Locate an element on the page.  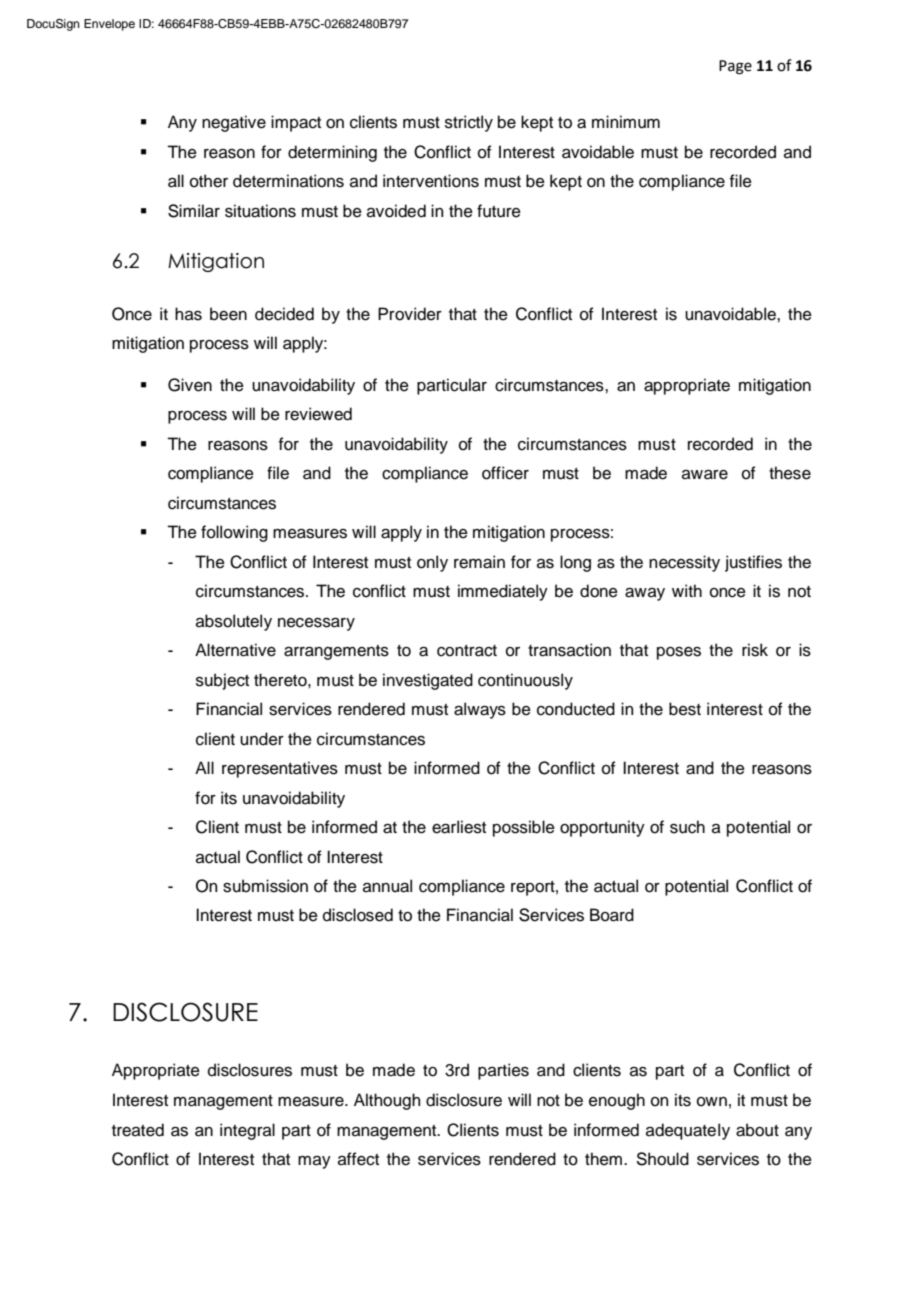
Given is located at coordinates (190, 385).
